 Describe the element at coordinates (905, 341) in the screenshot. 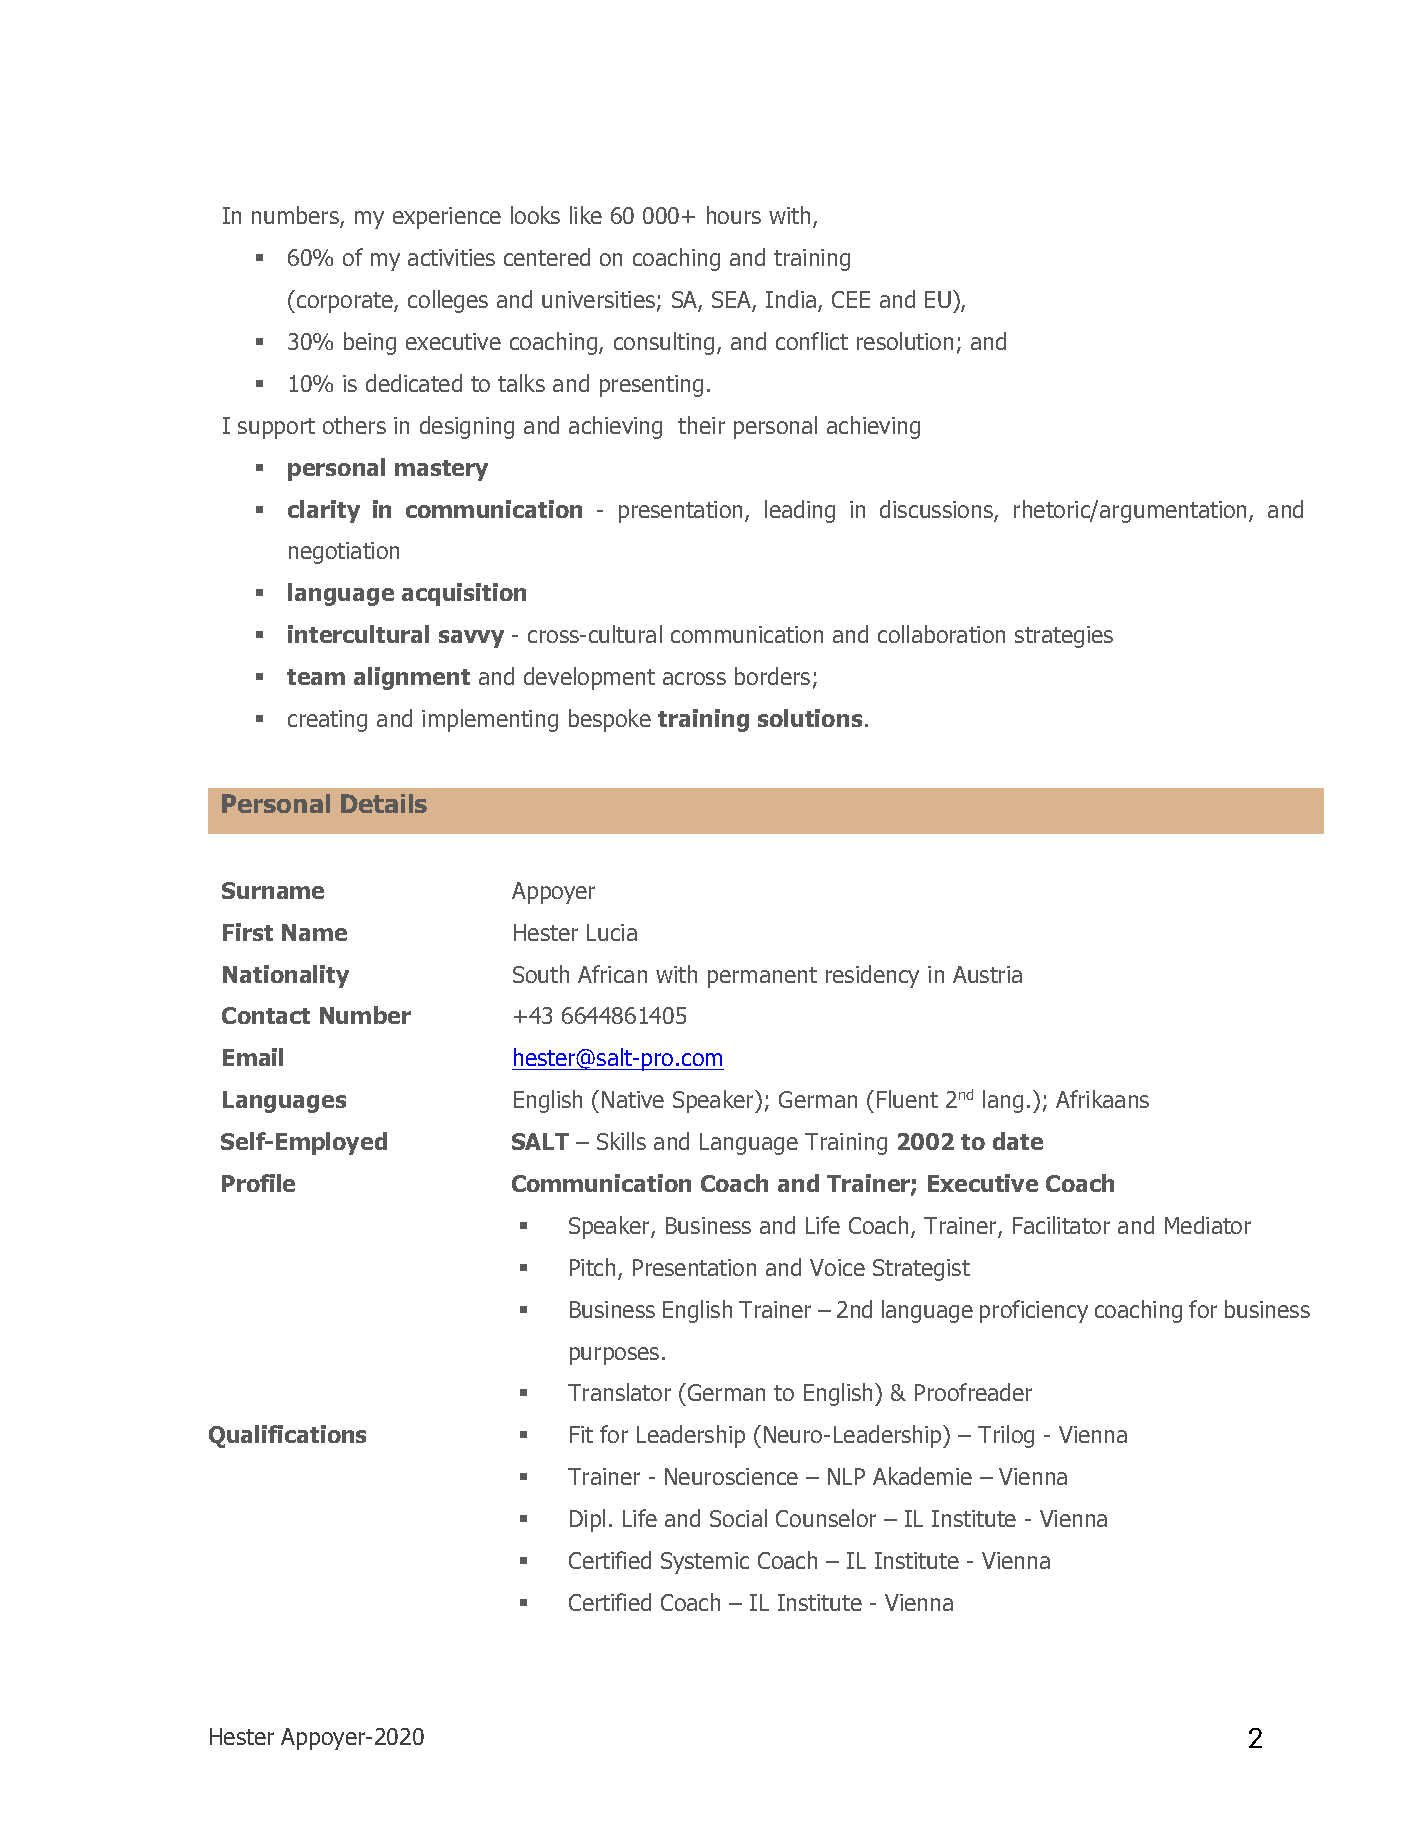

I see `resolution` at that location.
